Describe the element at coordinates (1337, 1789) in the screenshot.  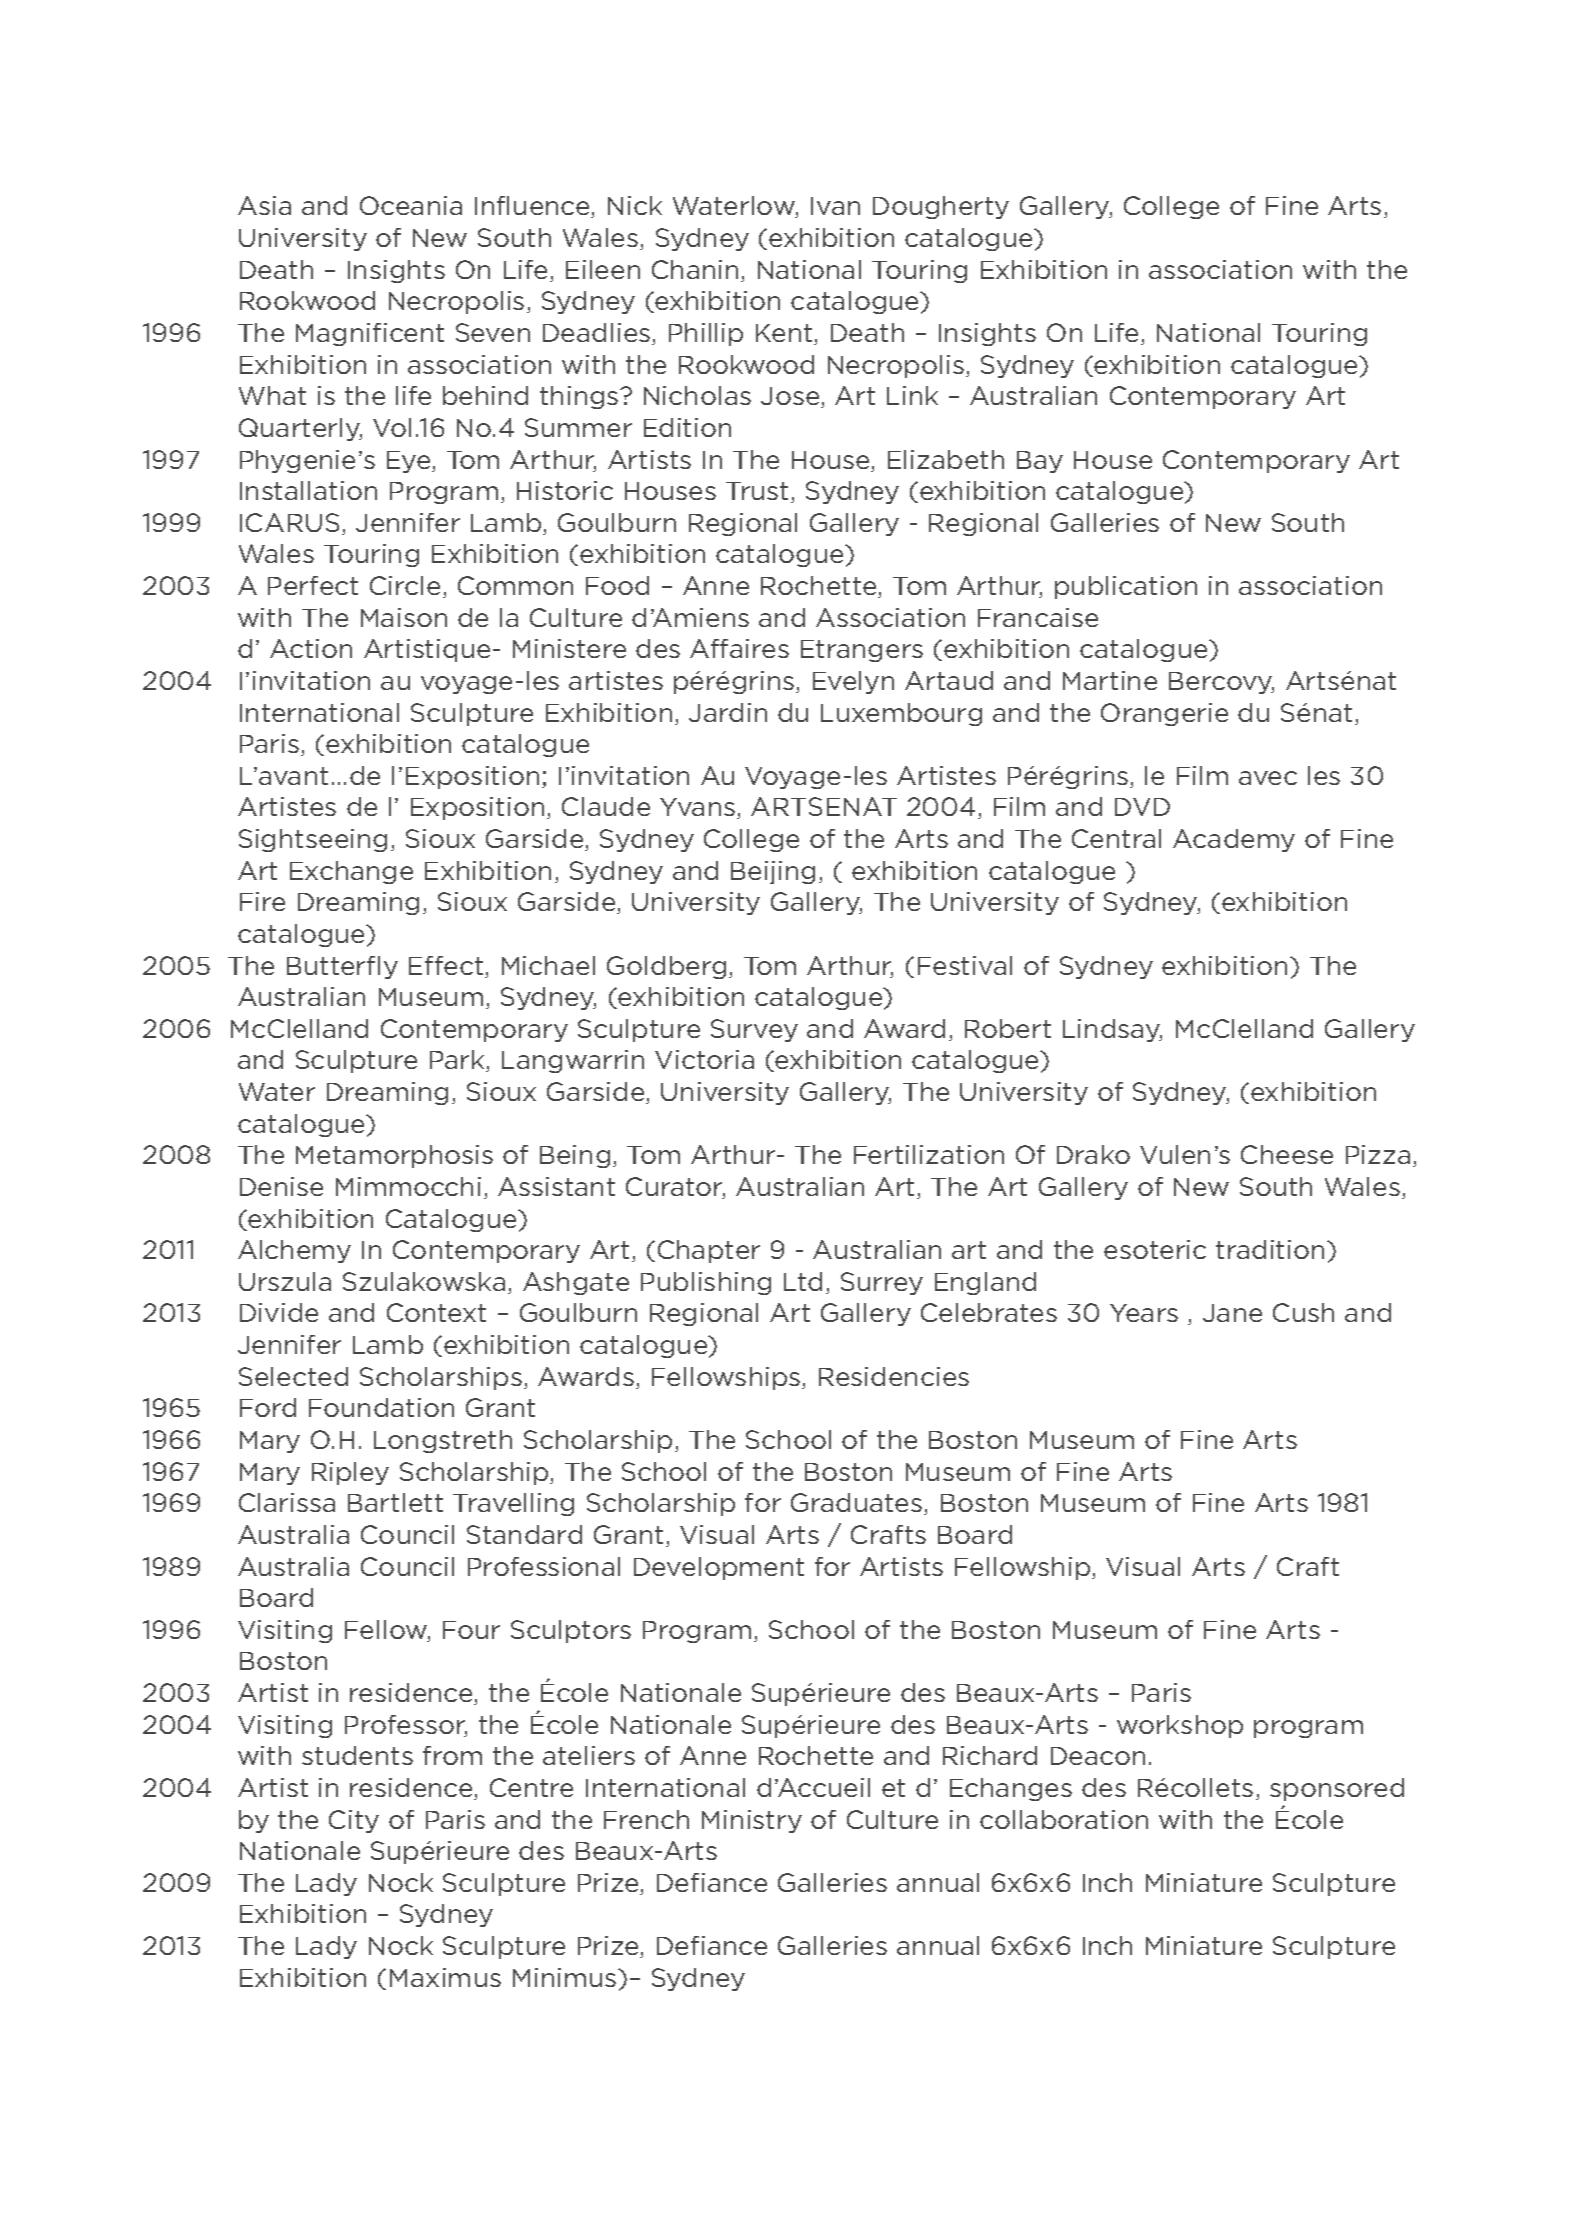
I see `sponsored` at that location.
